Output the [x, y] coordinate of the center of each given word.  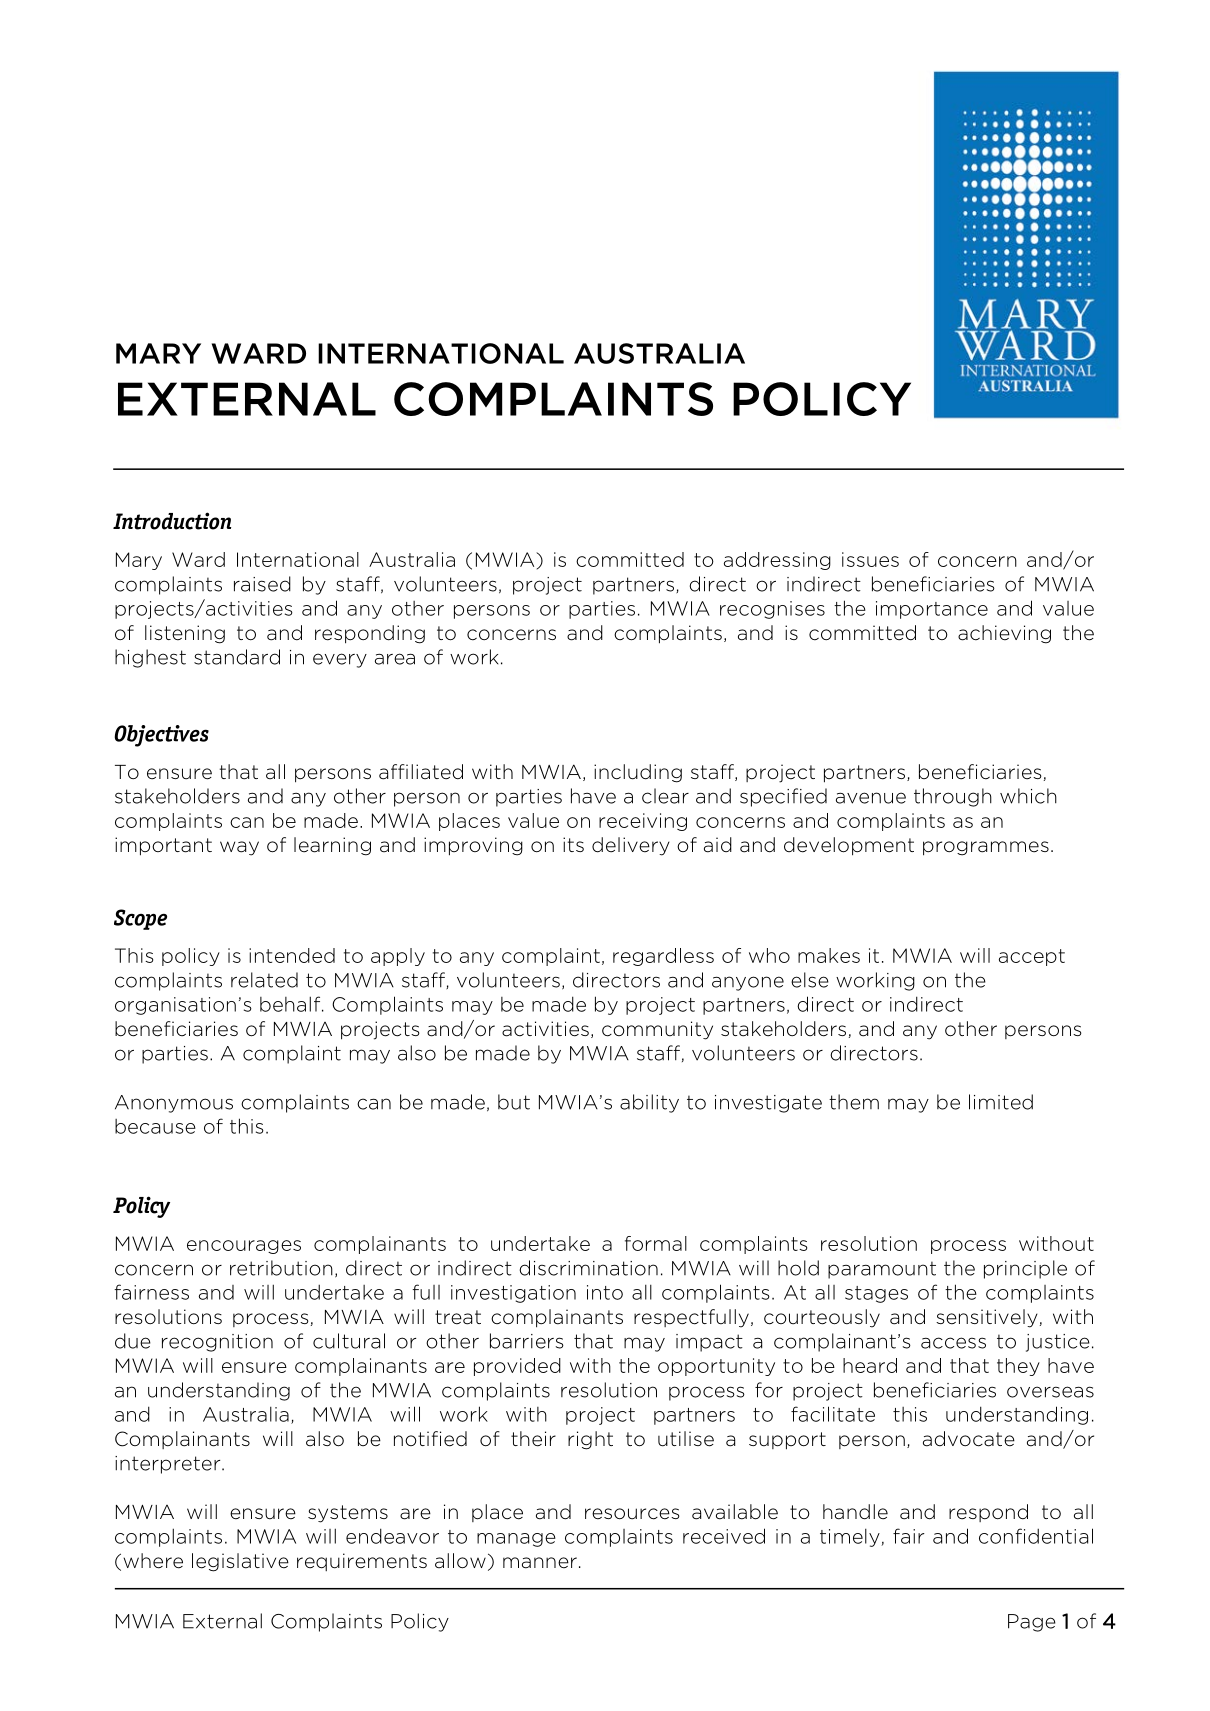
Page [1032, 1623]
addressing [777, 561]
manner [540, 1563]
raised [262, 584]
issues [870, 559]
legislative [240, 1562]
